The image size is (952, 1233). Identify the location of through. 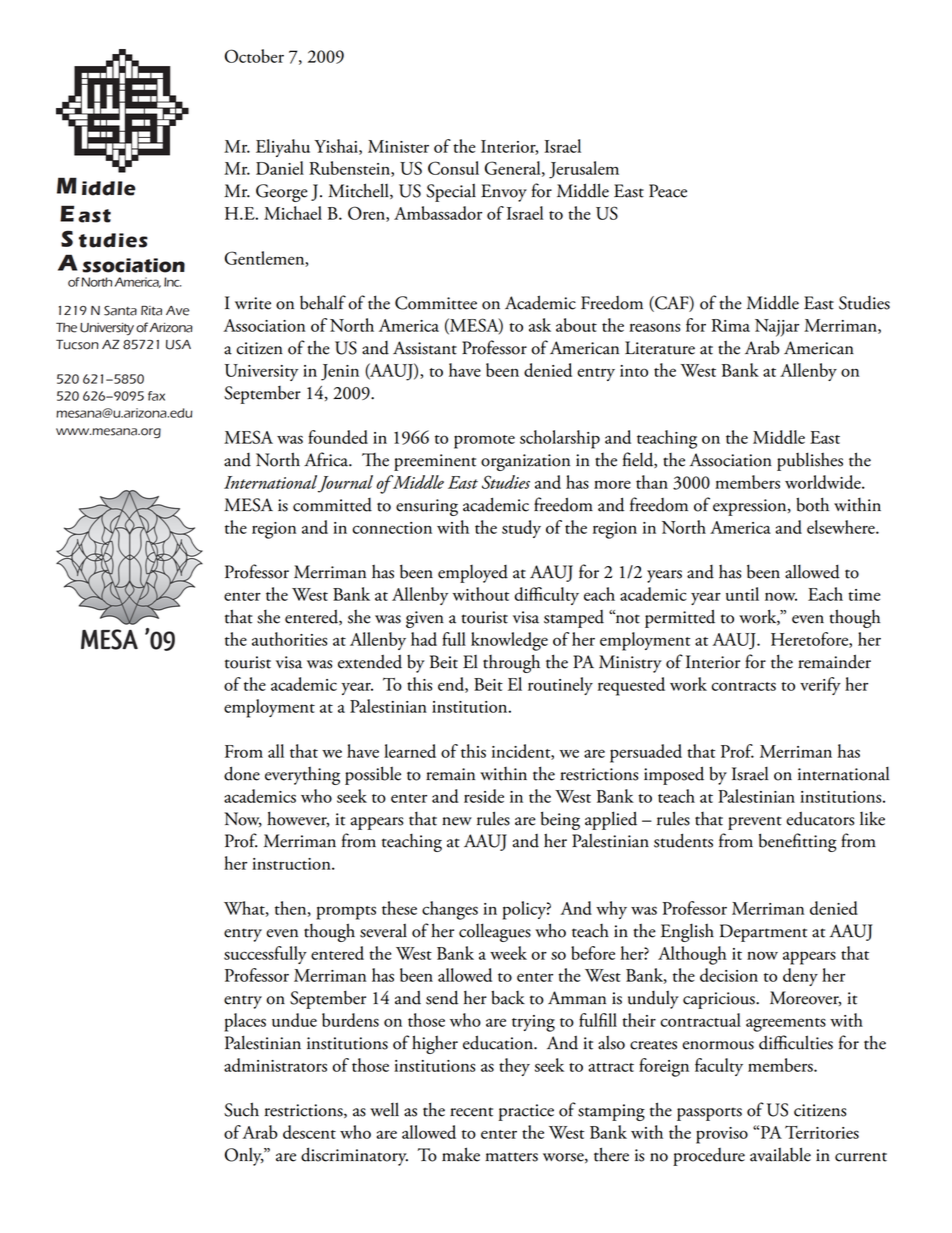
(511, 663).
